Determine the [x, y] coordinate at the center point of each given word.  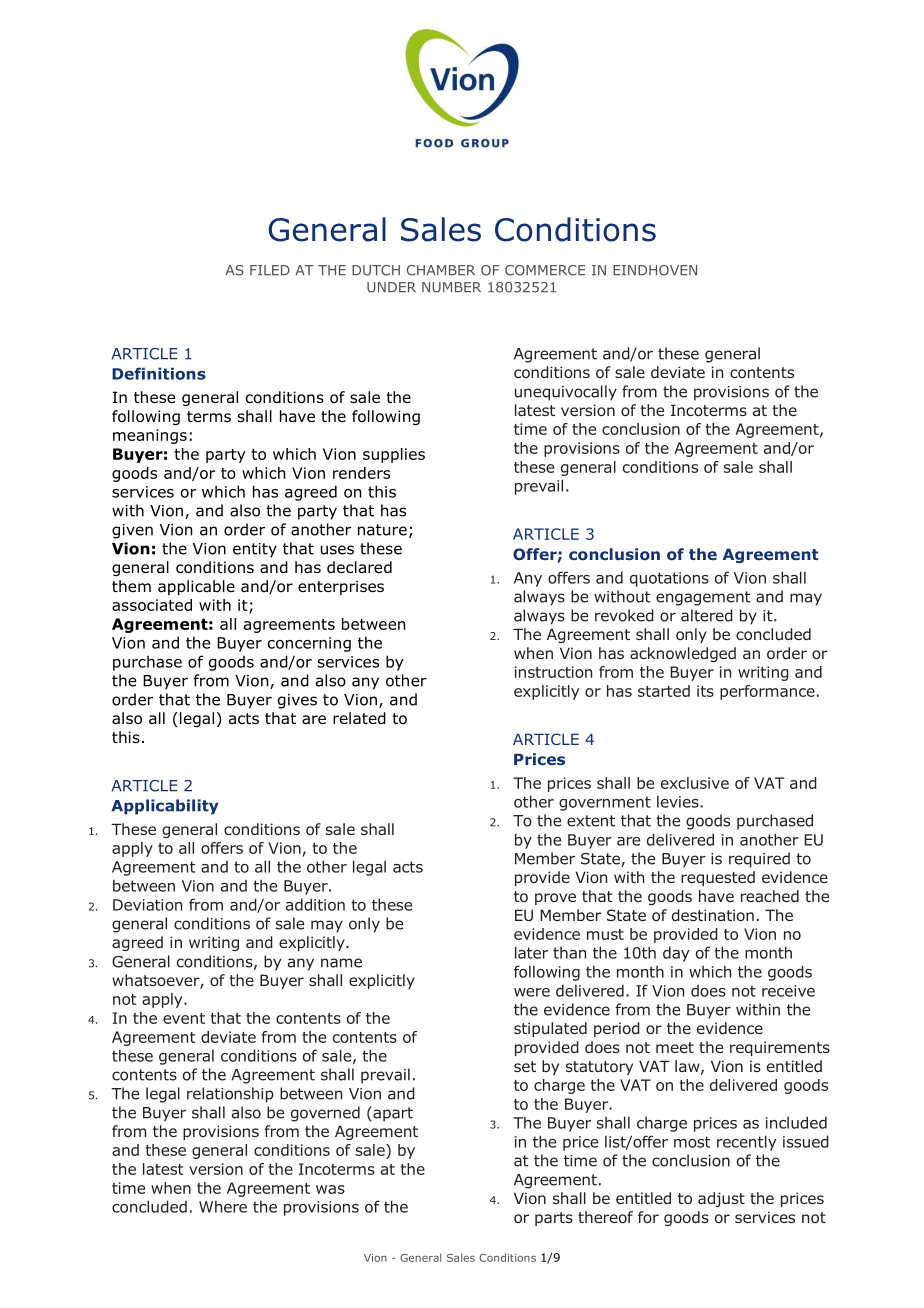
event [184, 1018]
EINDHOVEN [655, 270]
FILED [270, 270]
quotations [669, 579]
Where [223, 1207]
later [531, 952]
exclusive [695, 783]
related [359, 718]
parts [554, 1219]
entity [255, 550]
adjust [721, 1199]
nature [382, 530]
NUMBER [451, 287]
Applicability [165, 807]
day [676, 954]
